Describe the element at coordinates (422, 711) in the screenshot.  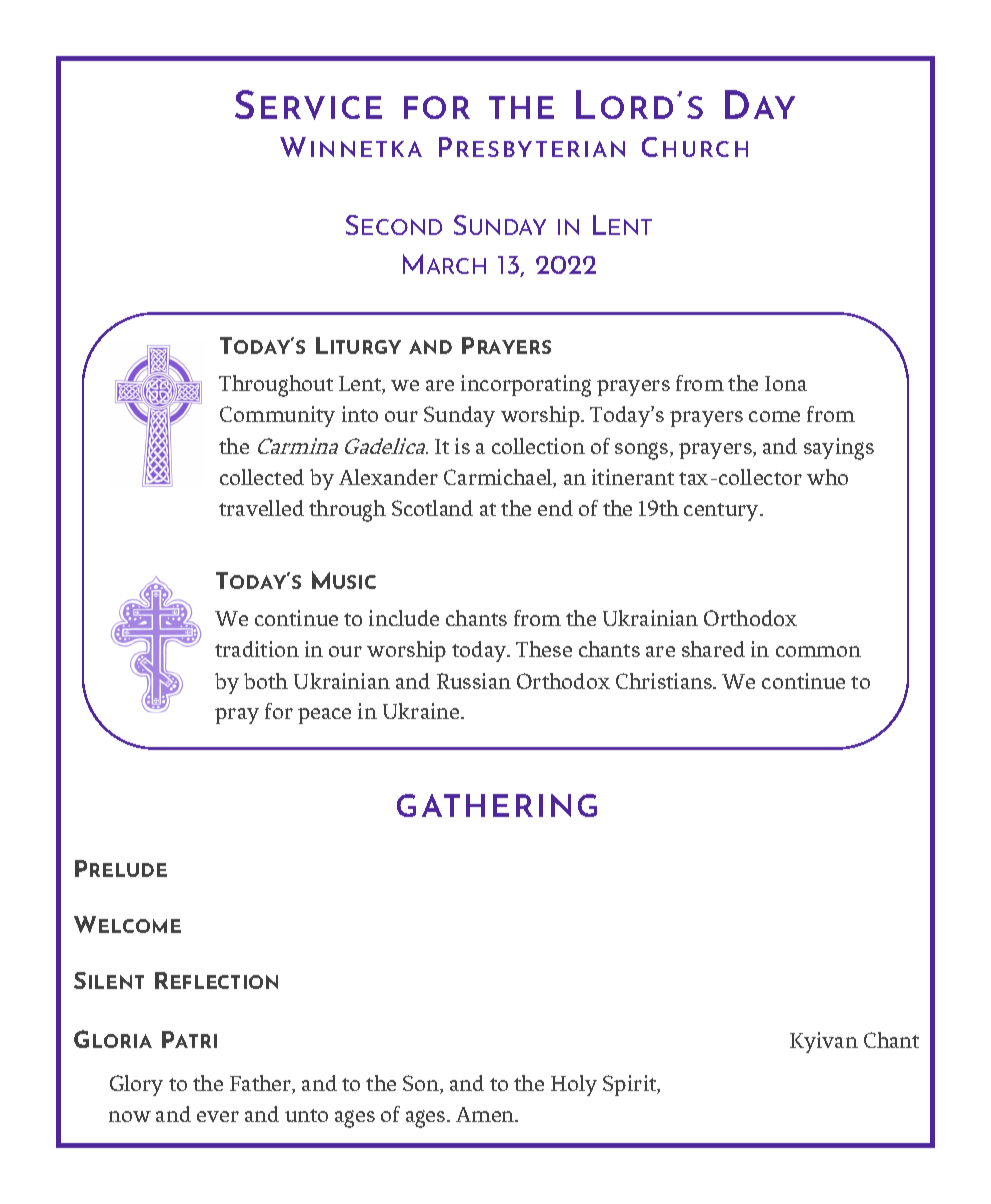
I see `Ukraine` at that location.
